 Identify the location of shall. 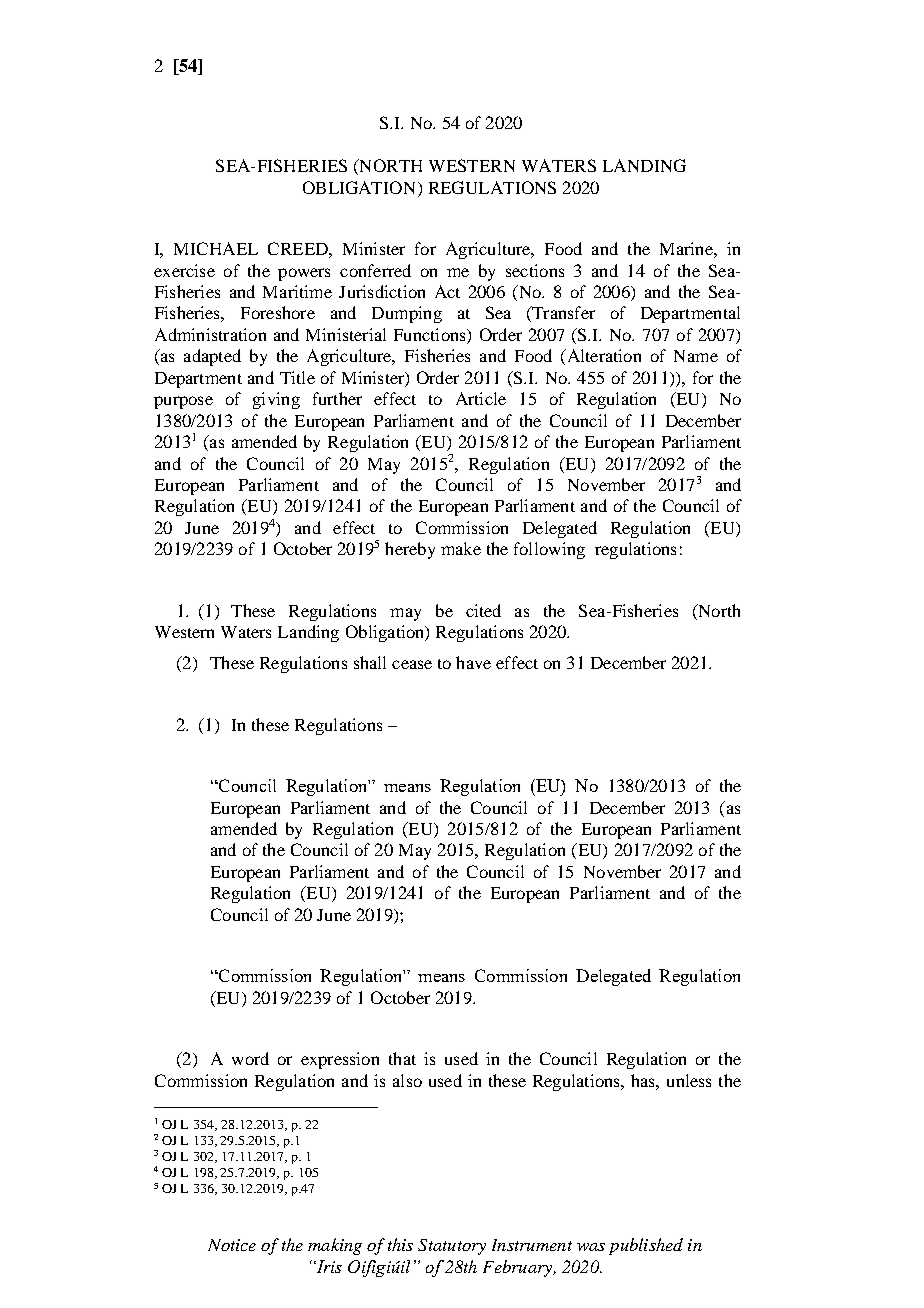
(370, 662).
